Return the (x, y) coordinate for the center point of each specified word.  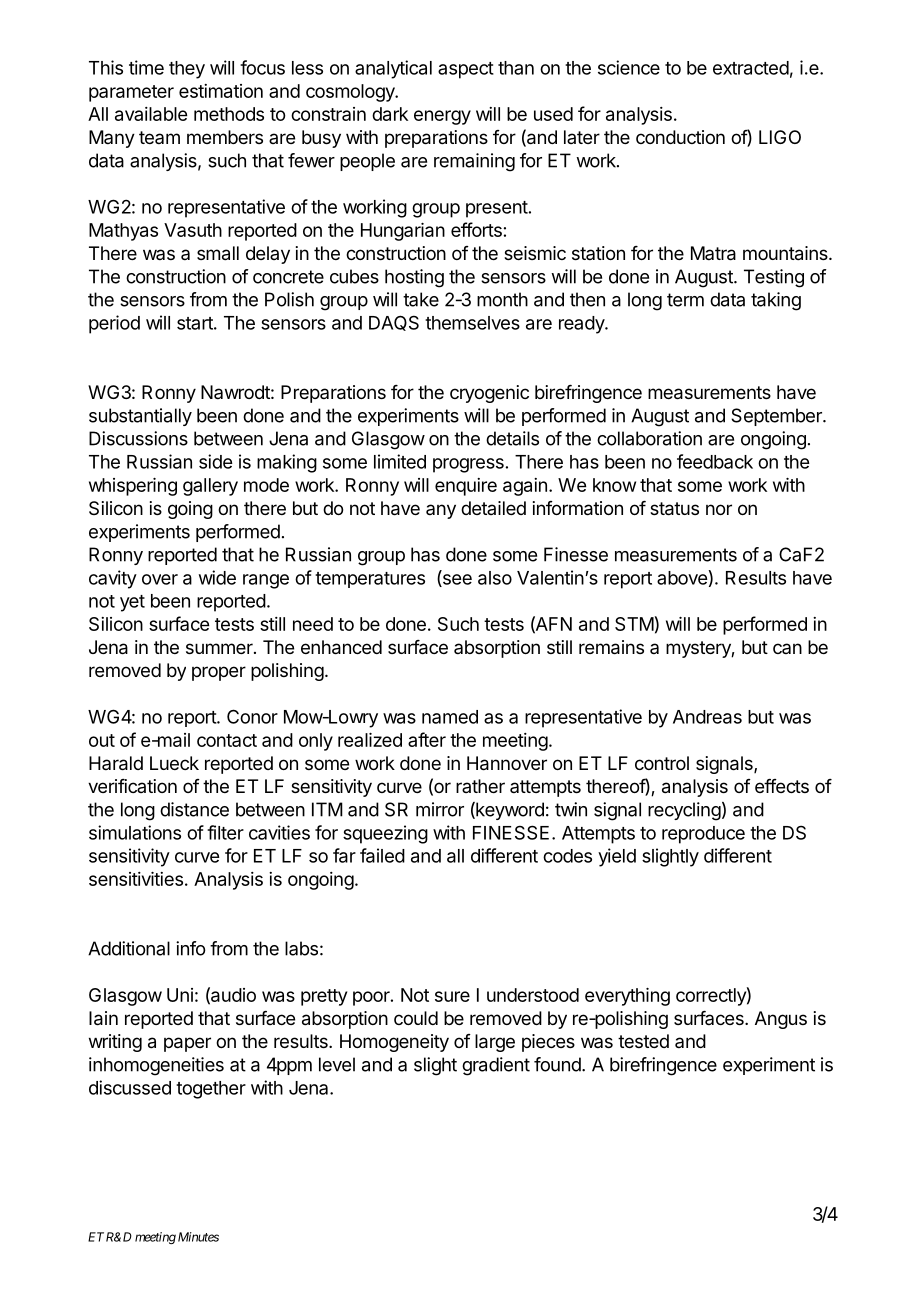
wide (217, 577)
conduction (680, 137)
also (495, 578)
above (682, 578)
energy (442, 117)
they (187, 70)
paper (187, 1044)
